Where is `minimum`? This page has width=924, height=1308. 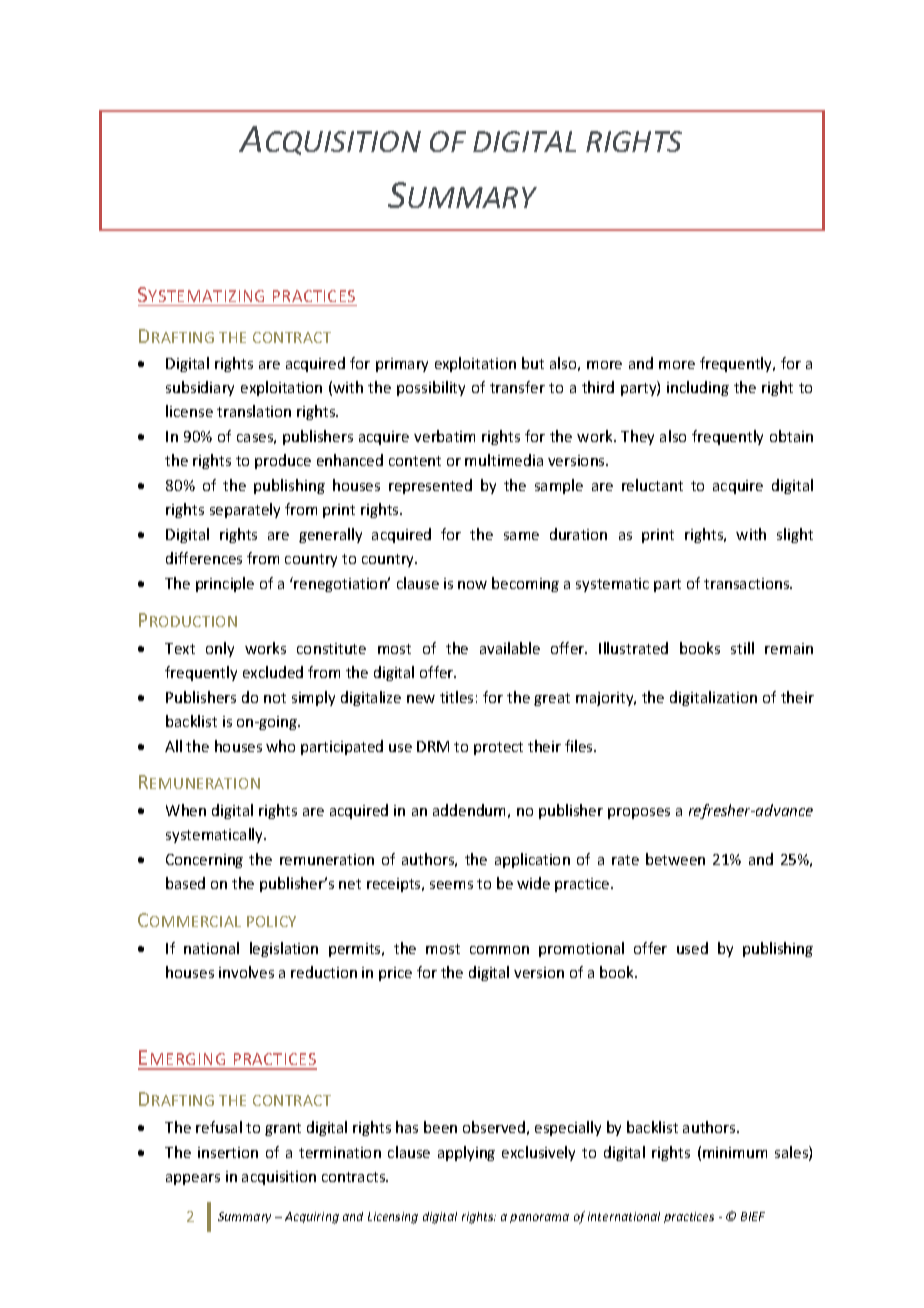 minimum is located at coordinates (735, 1152).
